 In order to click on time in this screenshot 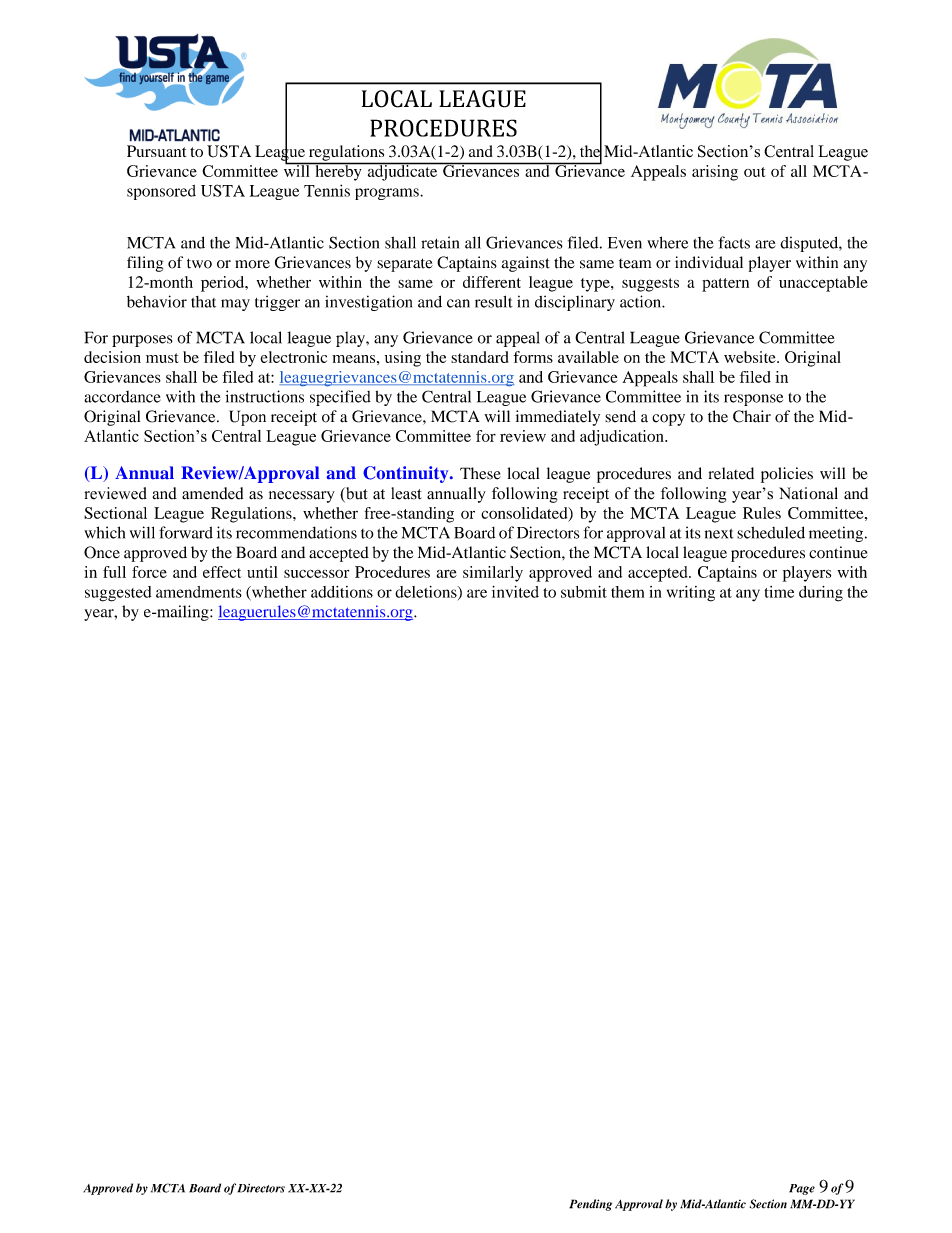, I will do `click(779, 592)`.
